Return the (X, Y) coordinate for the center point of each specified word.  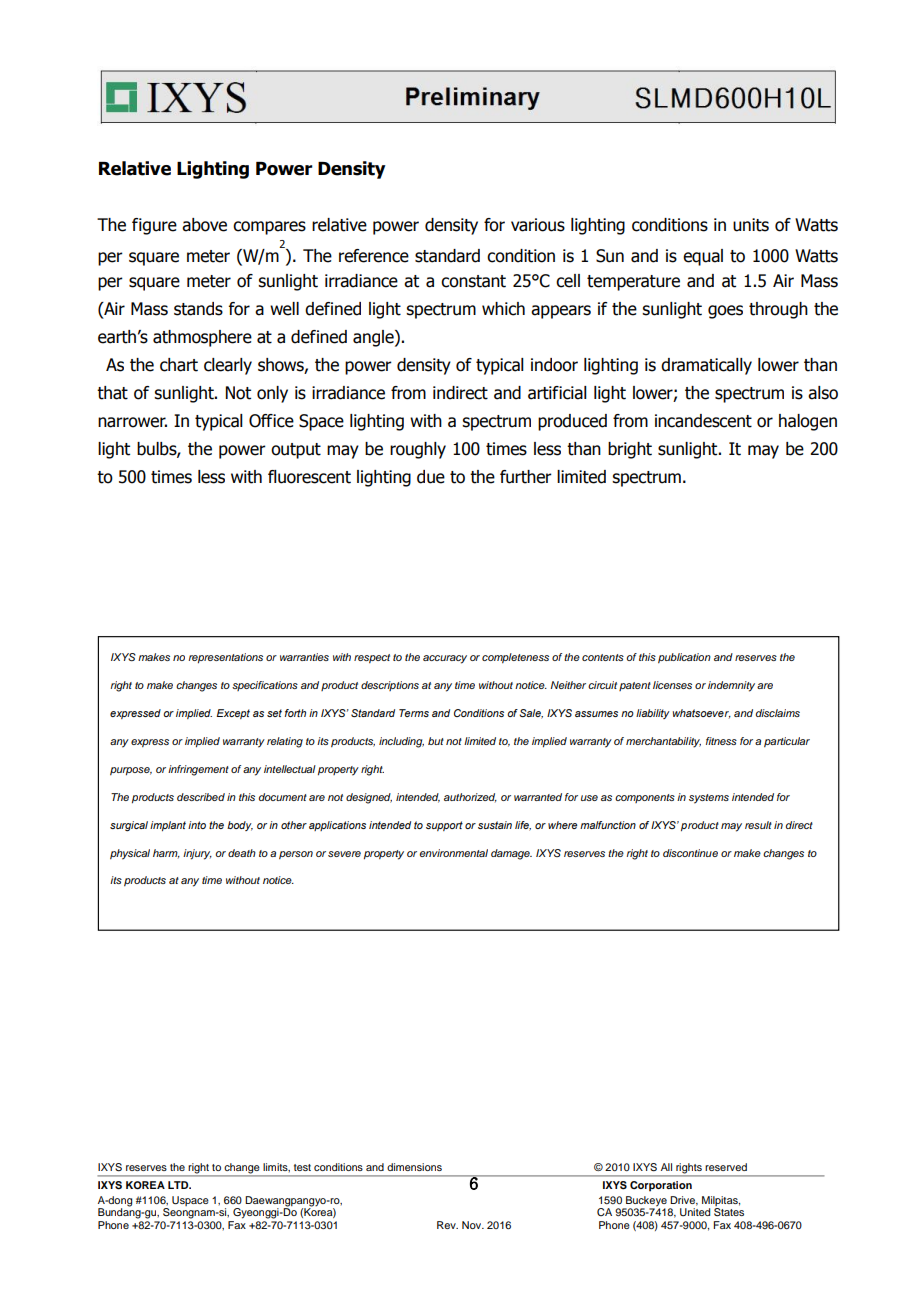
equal (703, 257)
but (436, 741)
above (204, 225)
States (729, 1212)
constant (473, 281)
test (302, 1167)
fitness (721, 741)
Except (233, 714)
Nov (473, 1225)
